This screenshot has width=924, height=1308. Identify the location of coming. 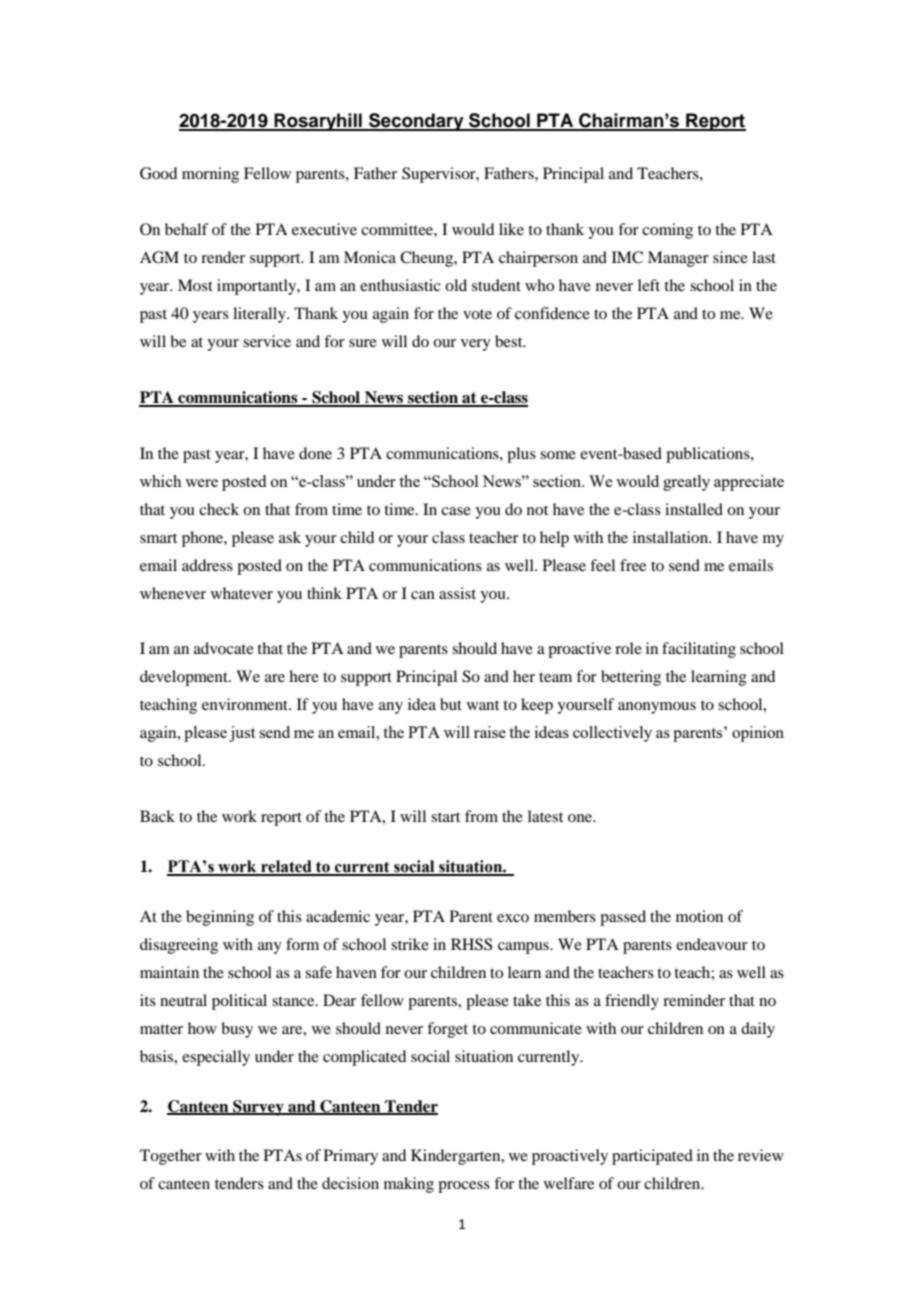
(667, 231).
